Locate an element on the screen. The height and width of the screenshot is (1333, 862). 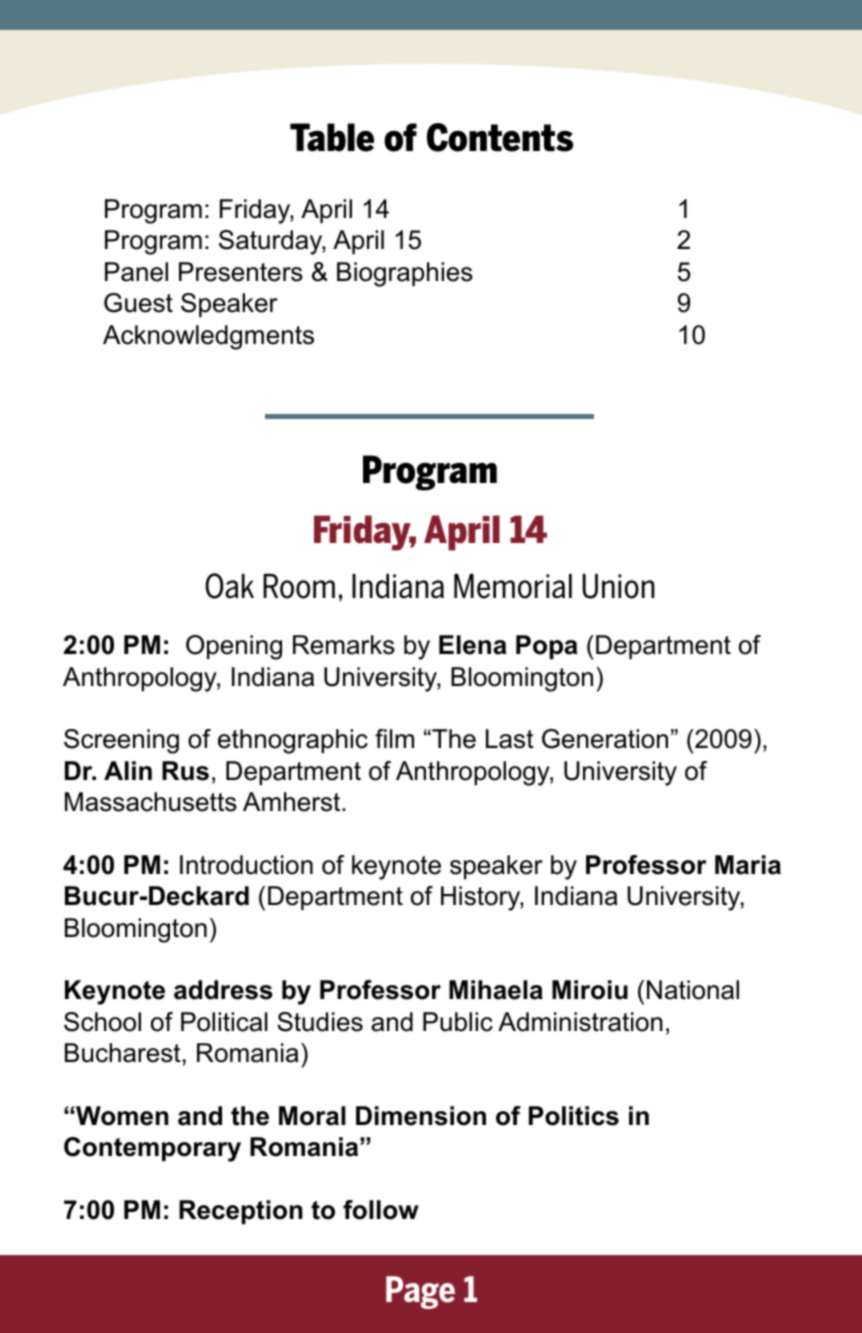
Page is located at coordinates (420, 1292).
